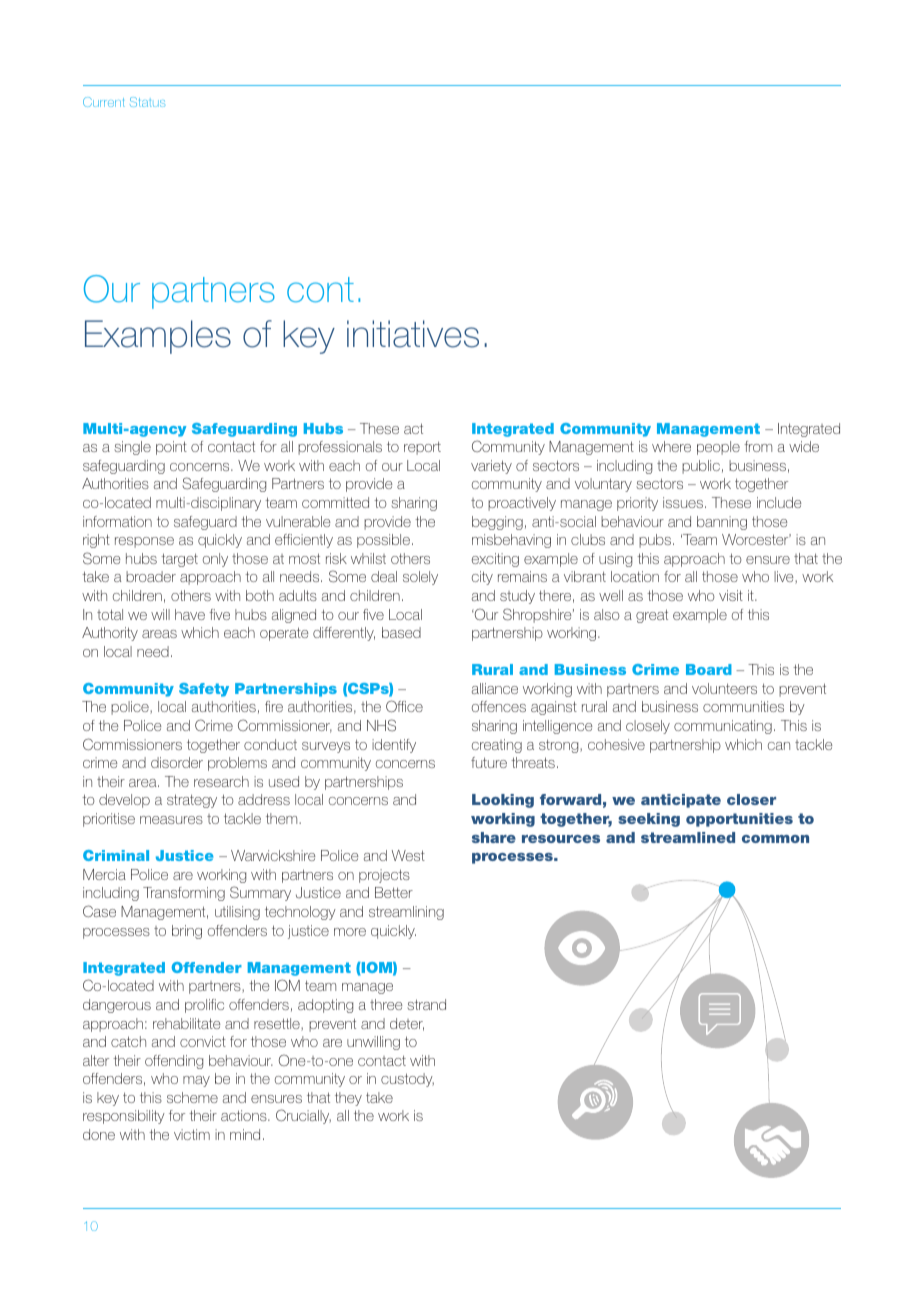 This document has width=924, height=1307. Describe the element at coordinates (190, 614) in the document. I see `have` at that location.
